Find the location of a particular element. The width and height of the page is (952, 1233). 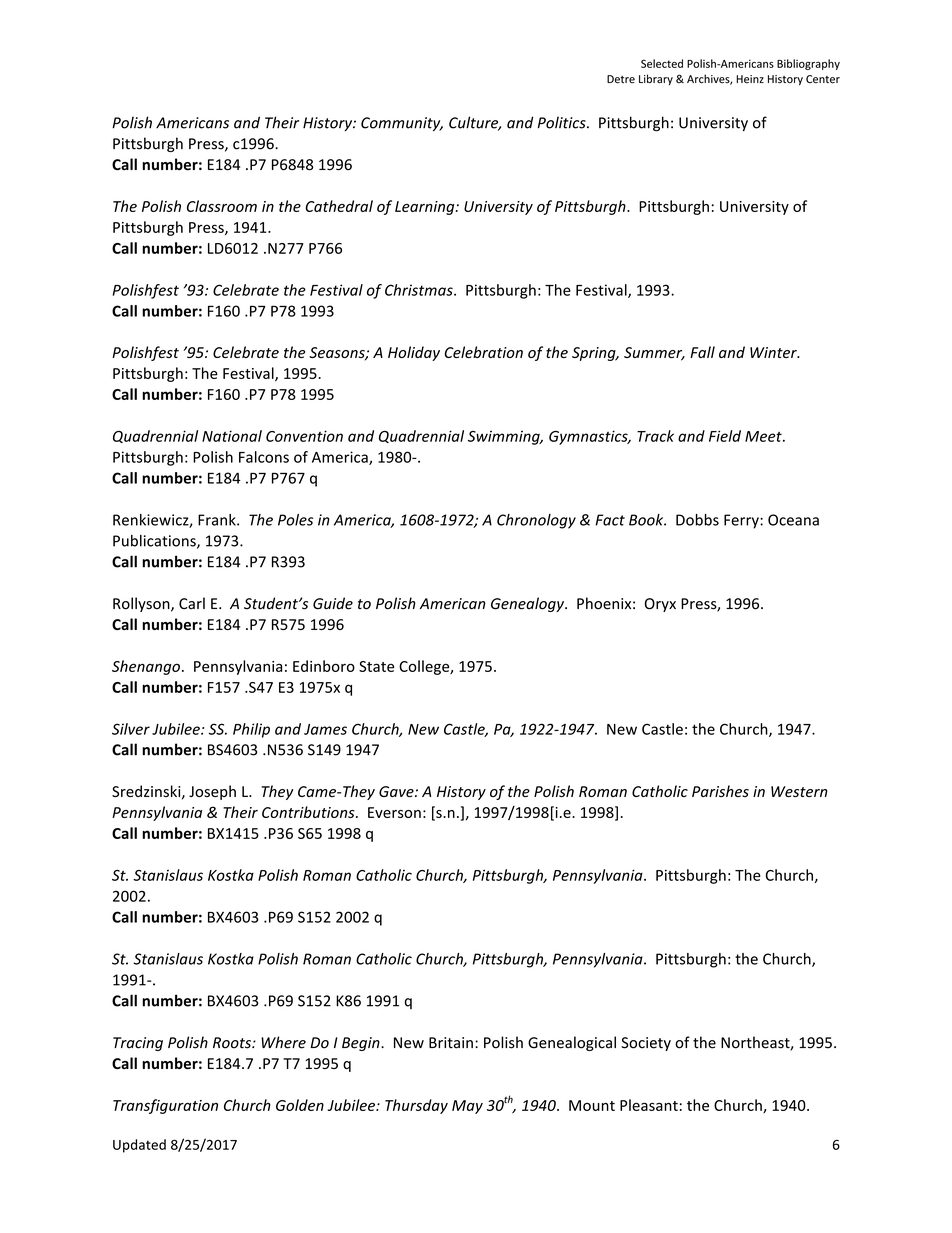

Classroom is located at coordinates (222, 206).
